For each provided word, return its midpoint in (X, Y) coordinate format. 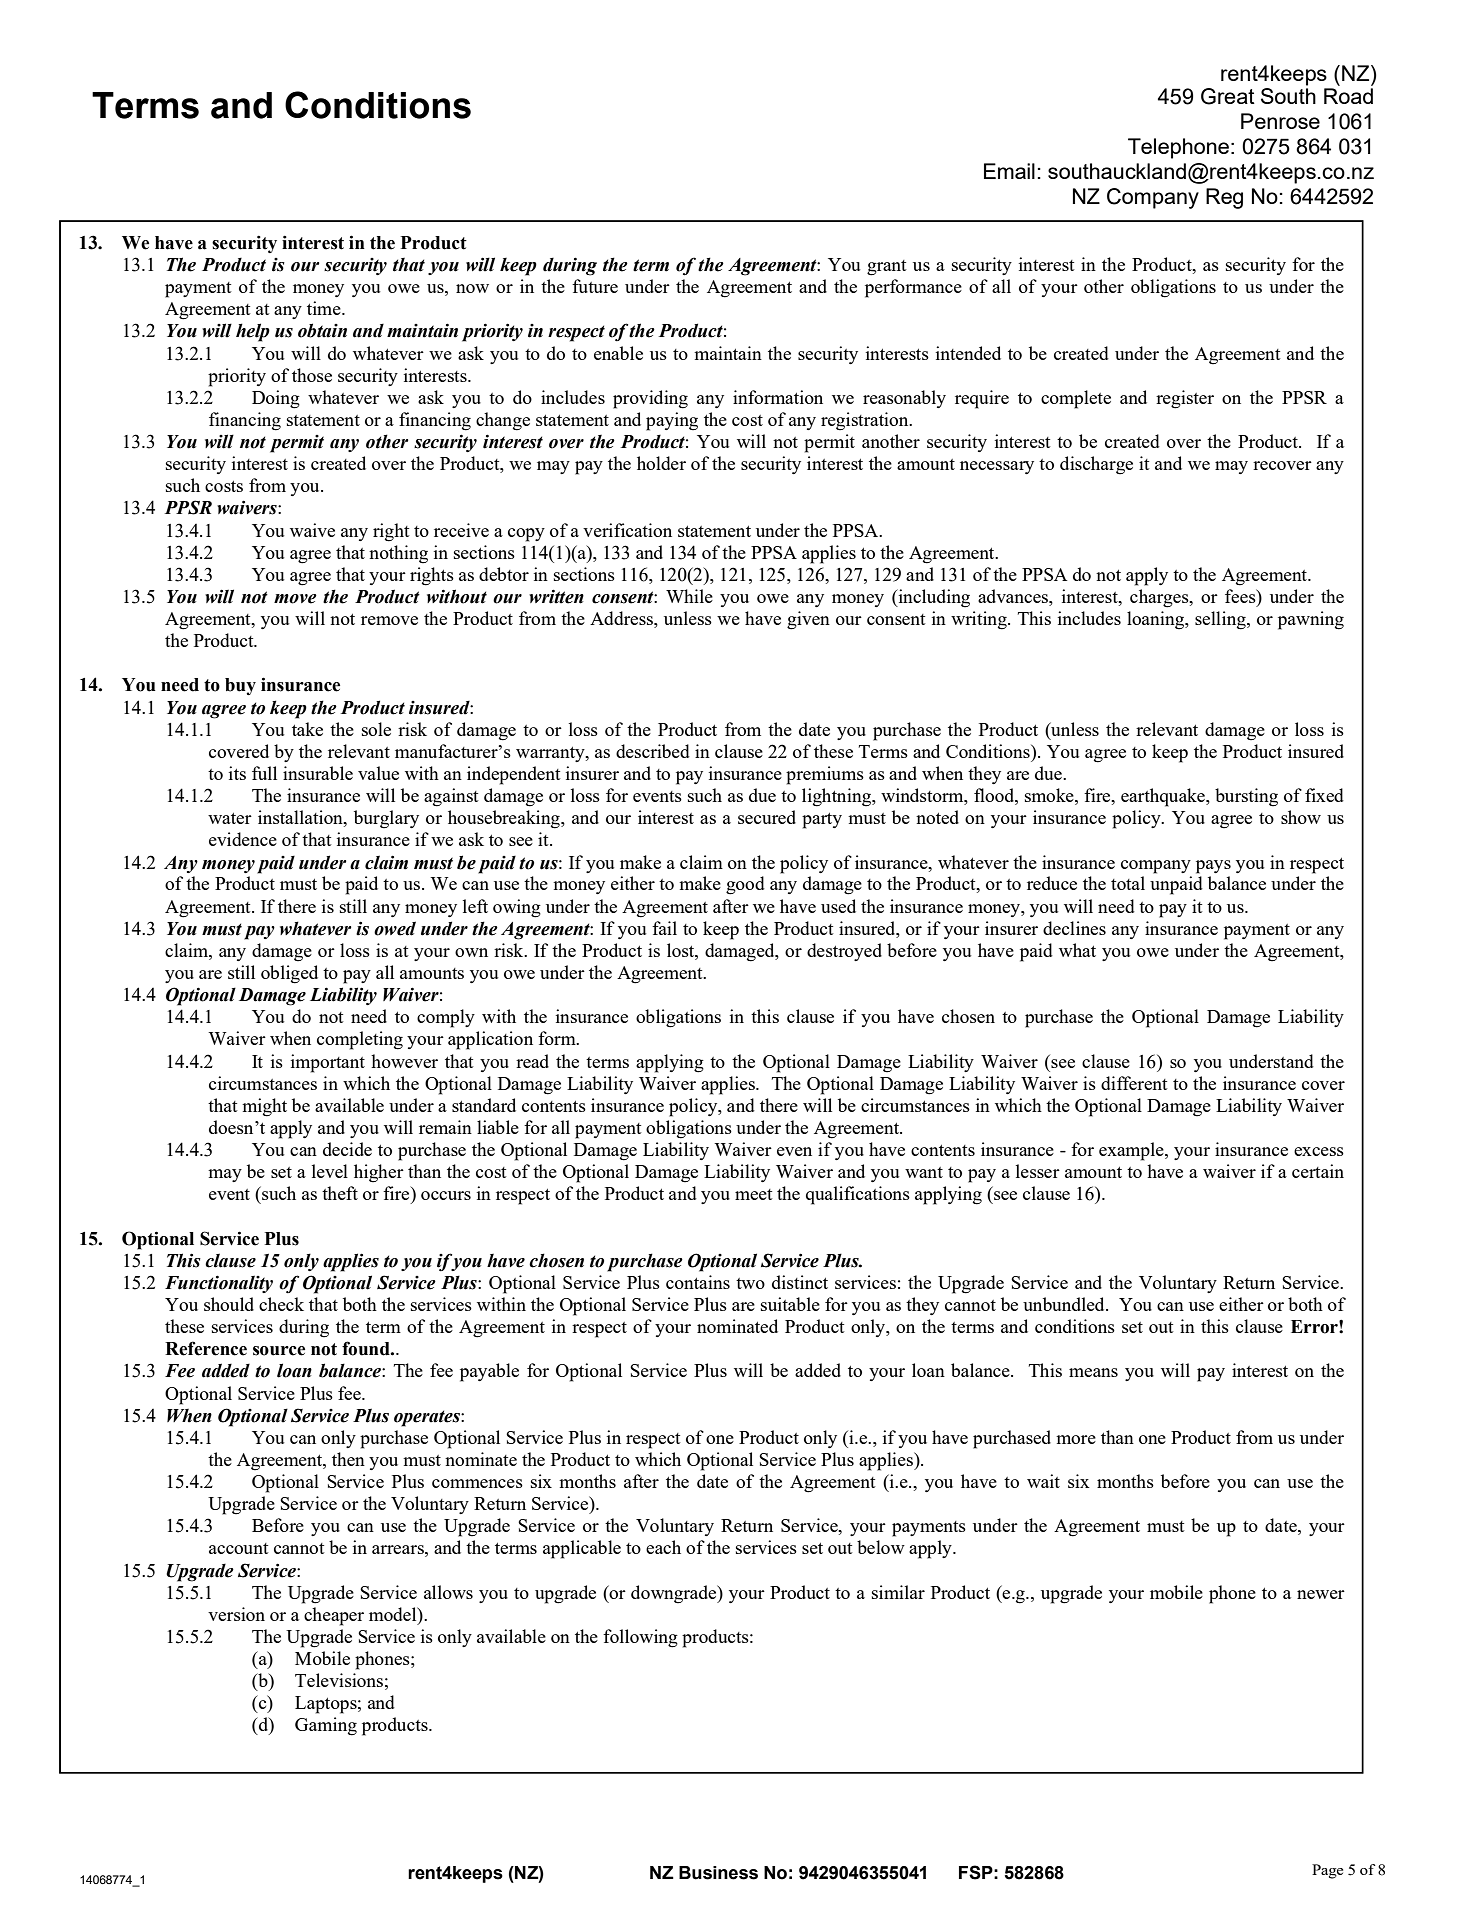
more (1076, 1439)
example (1132, 1151)
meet (754, 1194)
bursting (1246, 797)
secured (767, 817)
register (1185, 399)
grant (887, 268)
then (348, 1459)
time (325, 308)
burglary (386, 819)
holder (661, 463)
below (881, 1547)
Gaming (326, 1726)
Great (1228, 96)
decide (347, 1149)
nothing (398, 554)
